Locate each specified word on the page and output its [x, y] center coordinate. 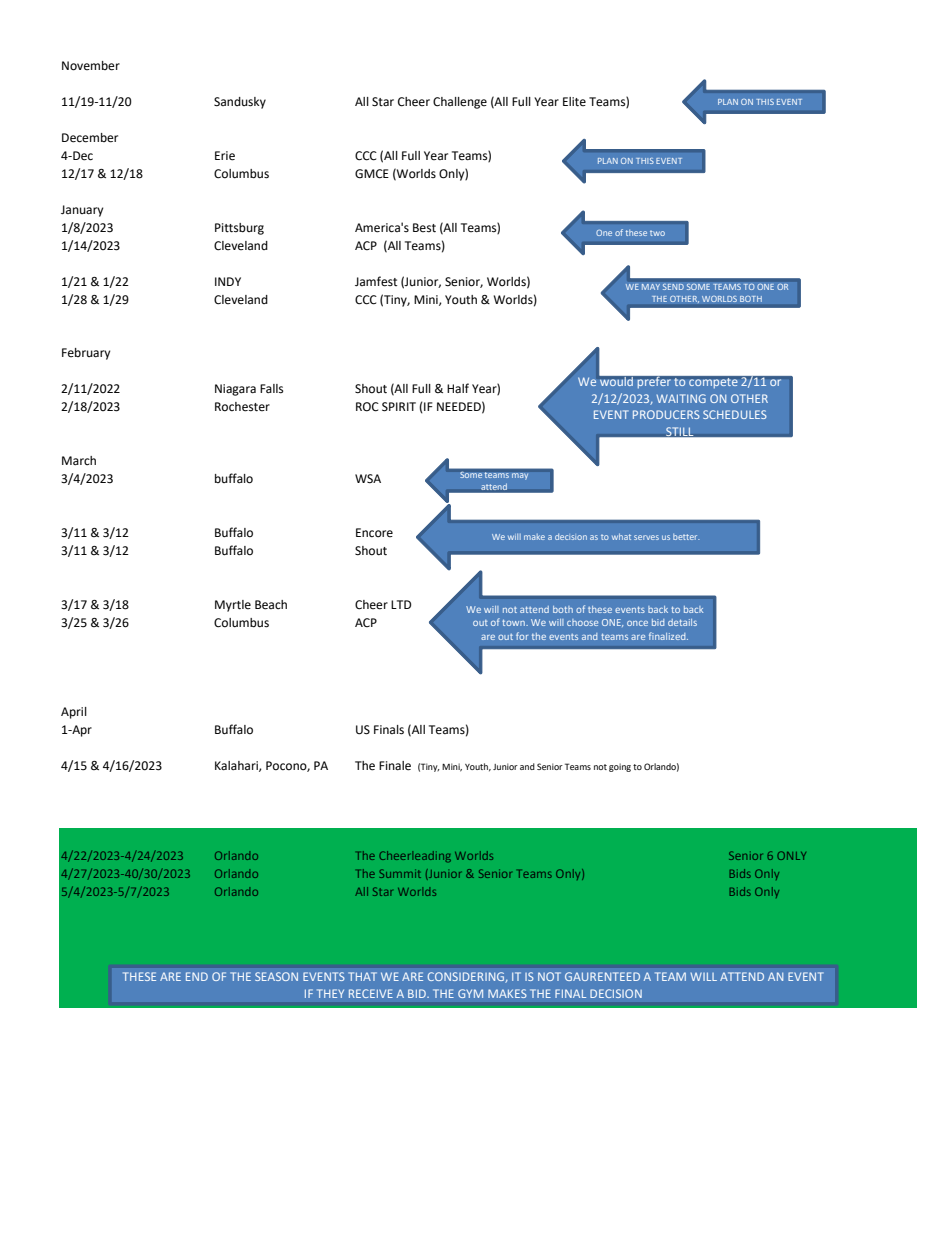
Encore [374, 533]
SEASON [276, 976]
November [91, 66]
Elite [574, 102]
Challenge [460, 103]
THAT [362, 976]
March [79, 461]
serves [646, 537]
